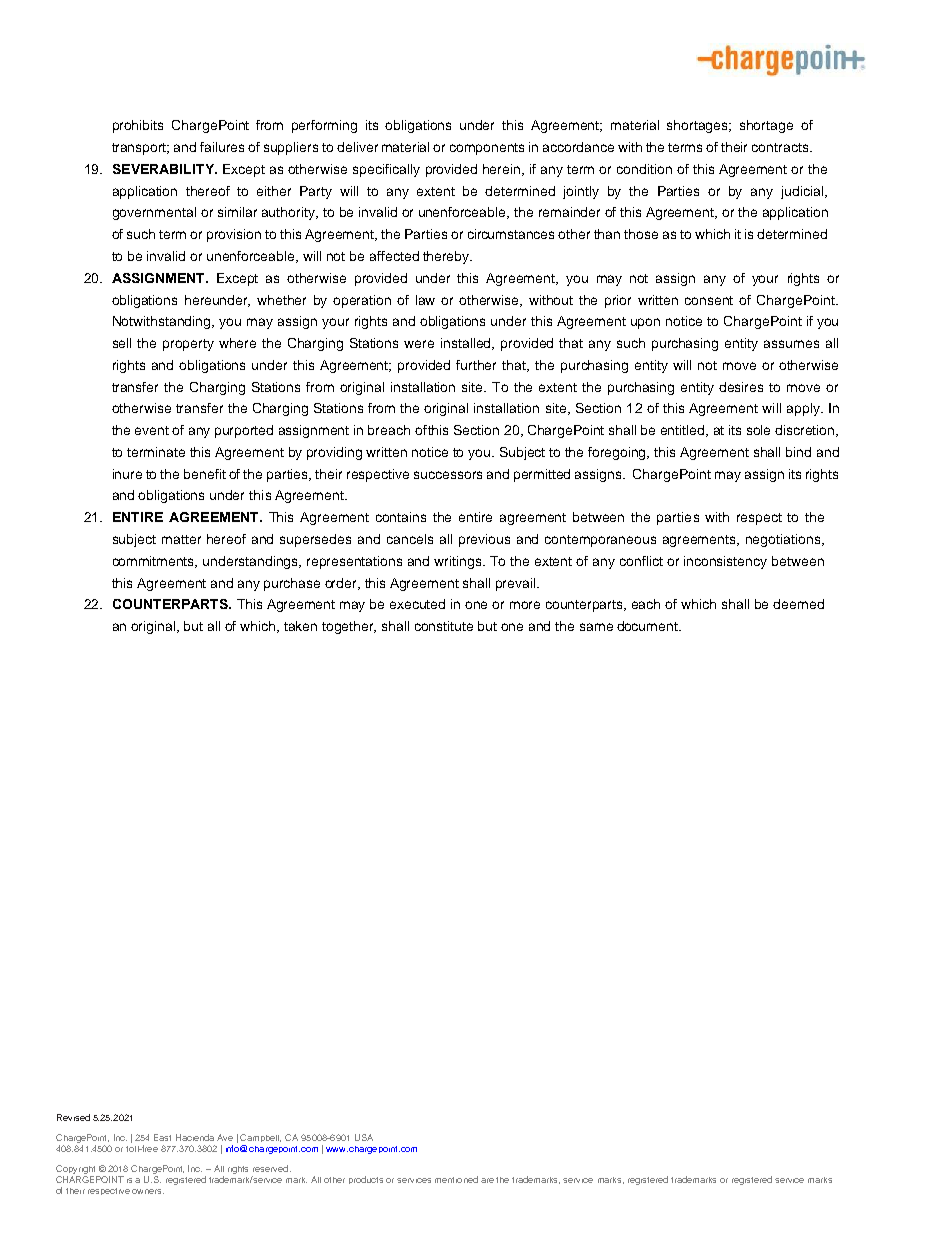  Describe the element at coordinates (155, 562) in the screenshot. I see `commitments` at that location.
